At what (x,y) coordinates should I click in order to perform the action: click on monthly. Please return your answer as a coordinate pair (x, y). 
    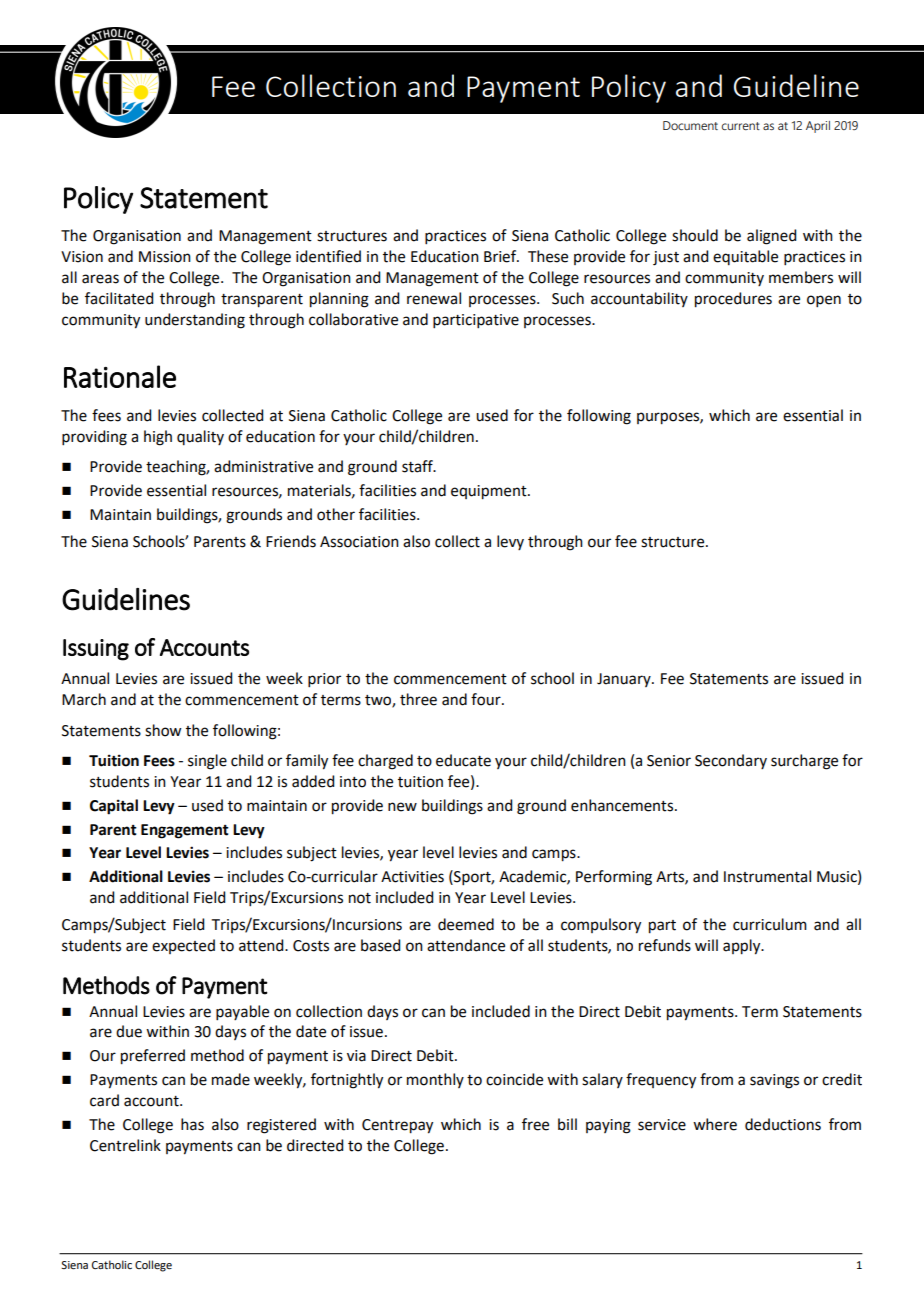
    Looking at the image, I should click on (435, 1080).
